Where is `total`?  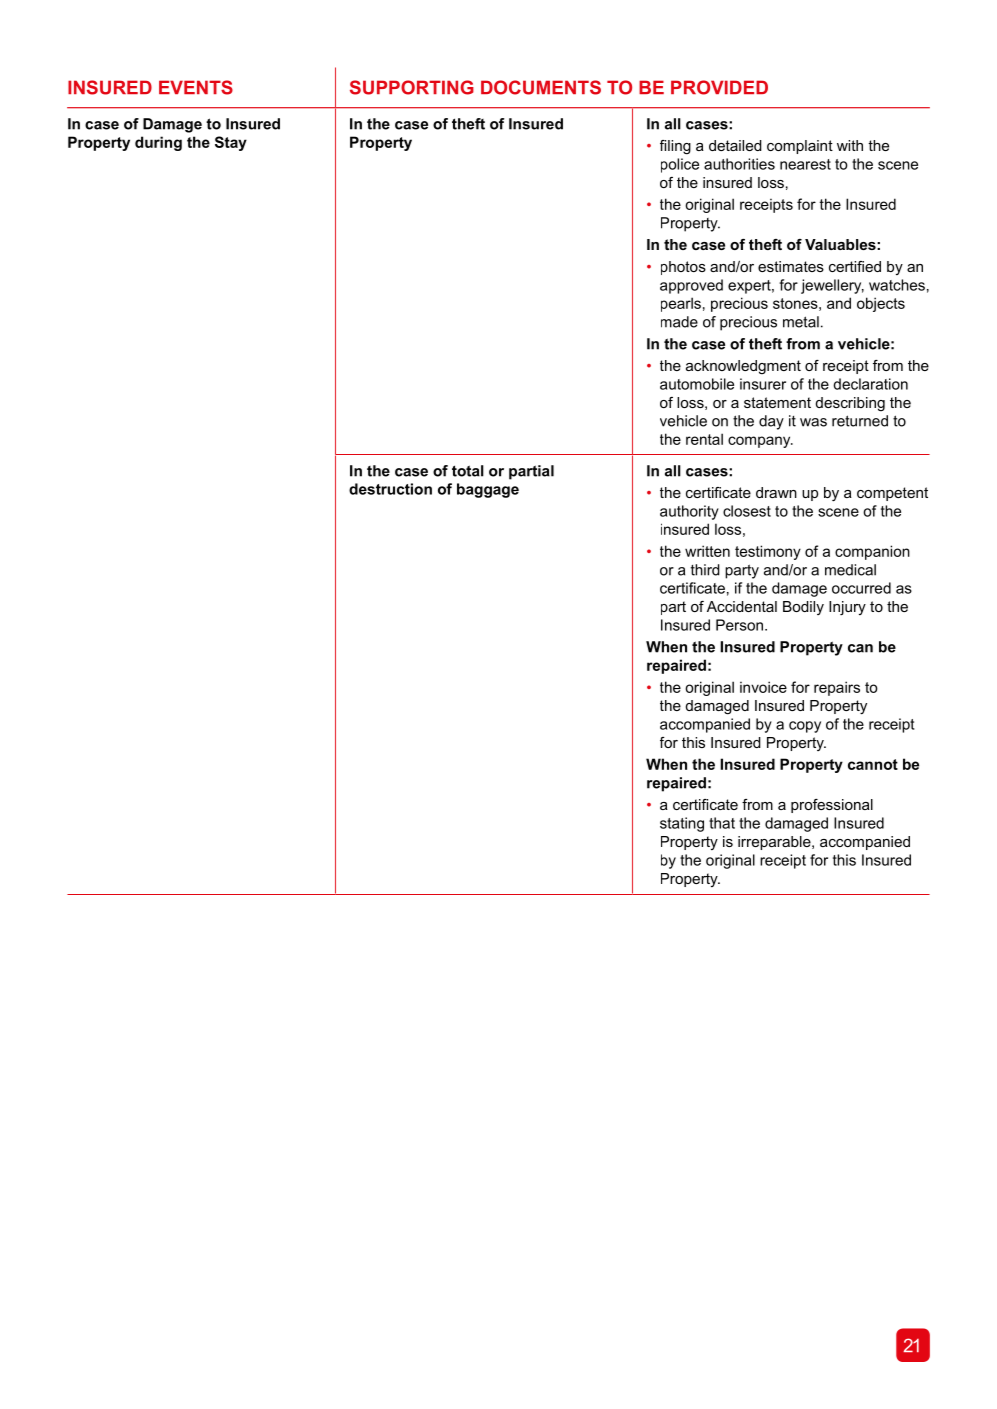
total is located at coordinates (468, 471).
